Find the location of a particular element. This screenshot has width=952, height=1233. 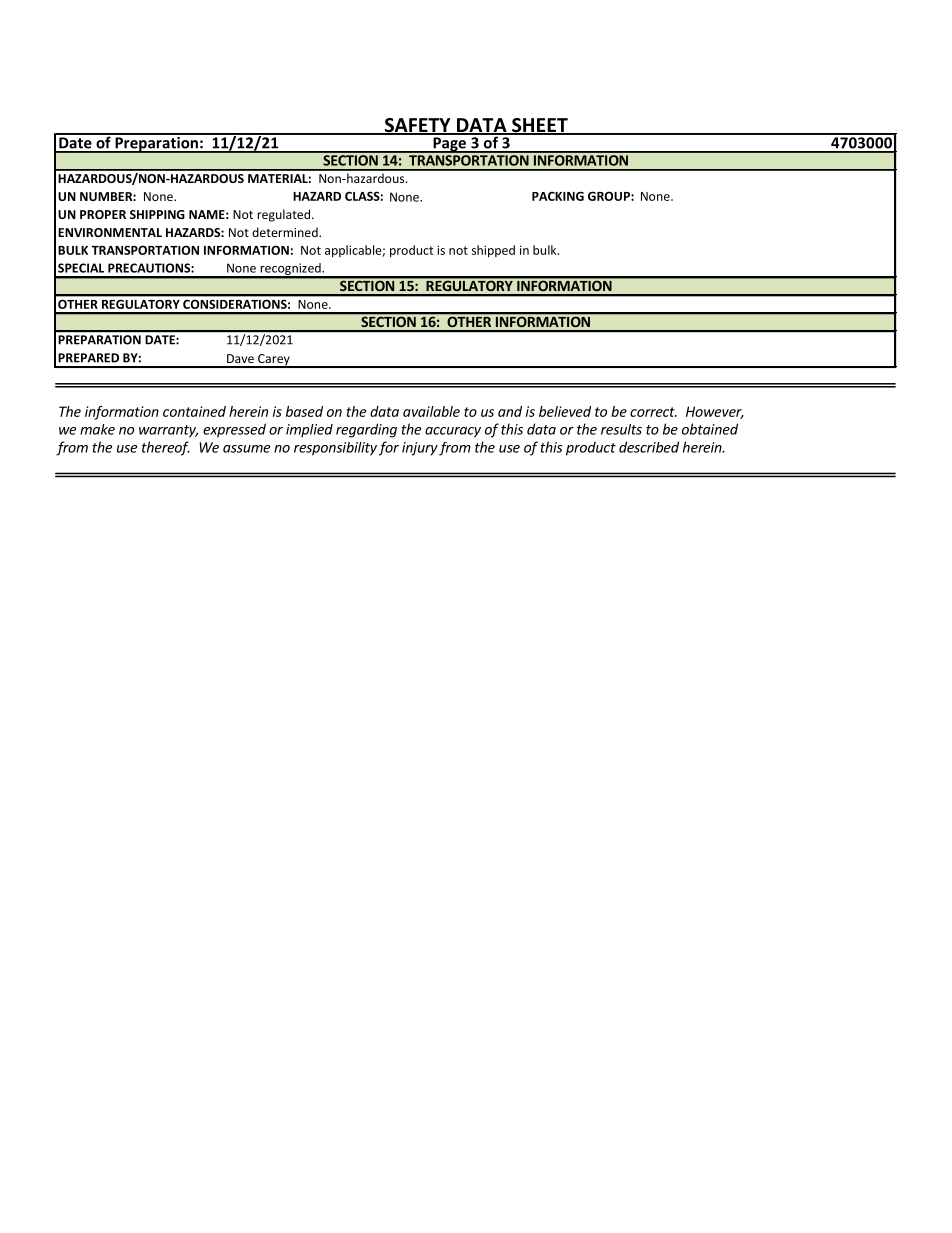

thereof is located at coordinates (166, 448).
